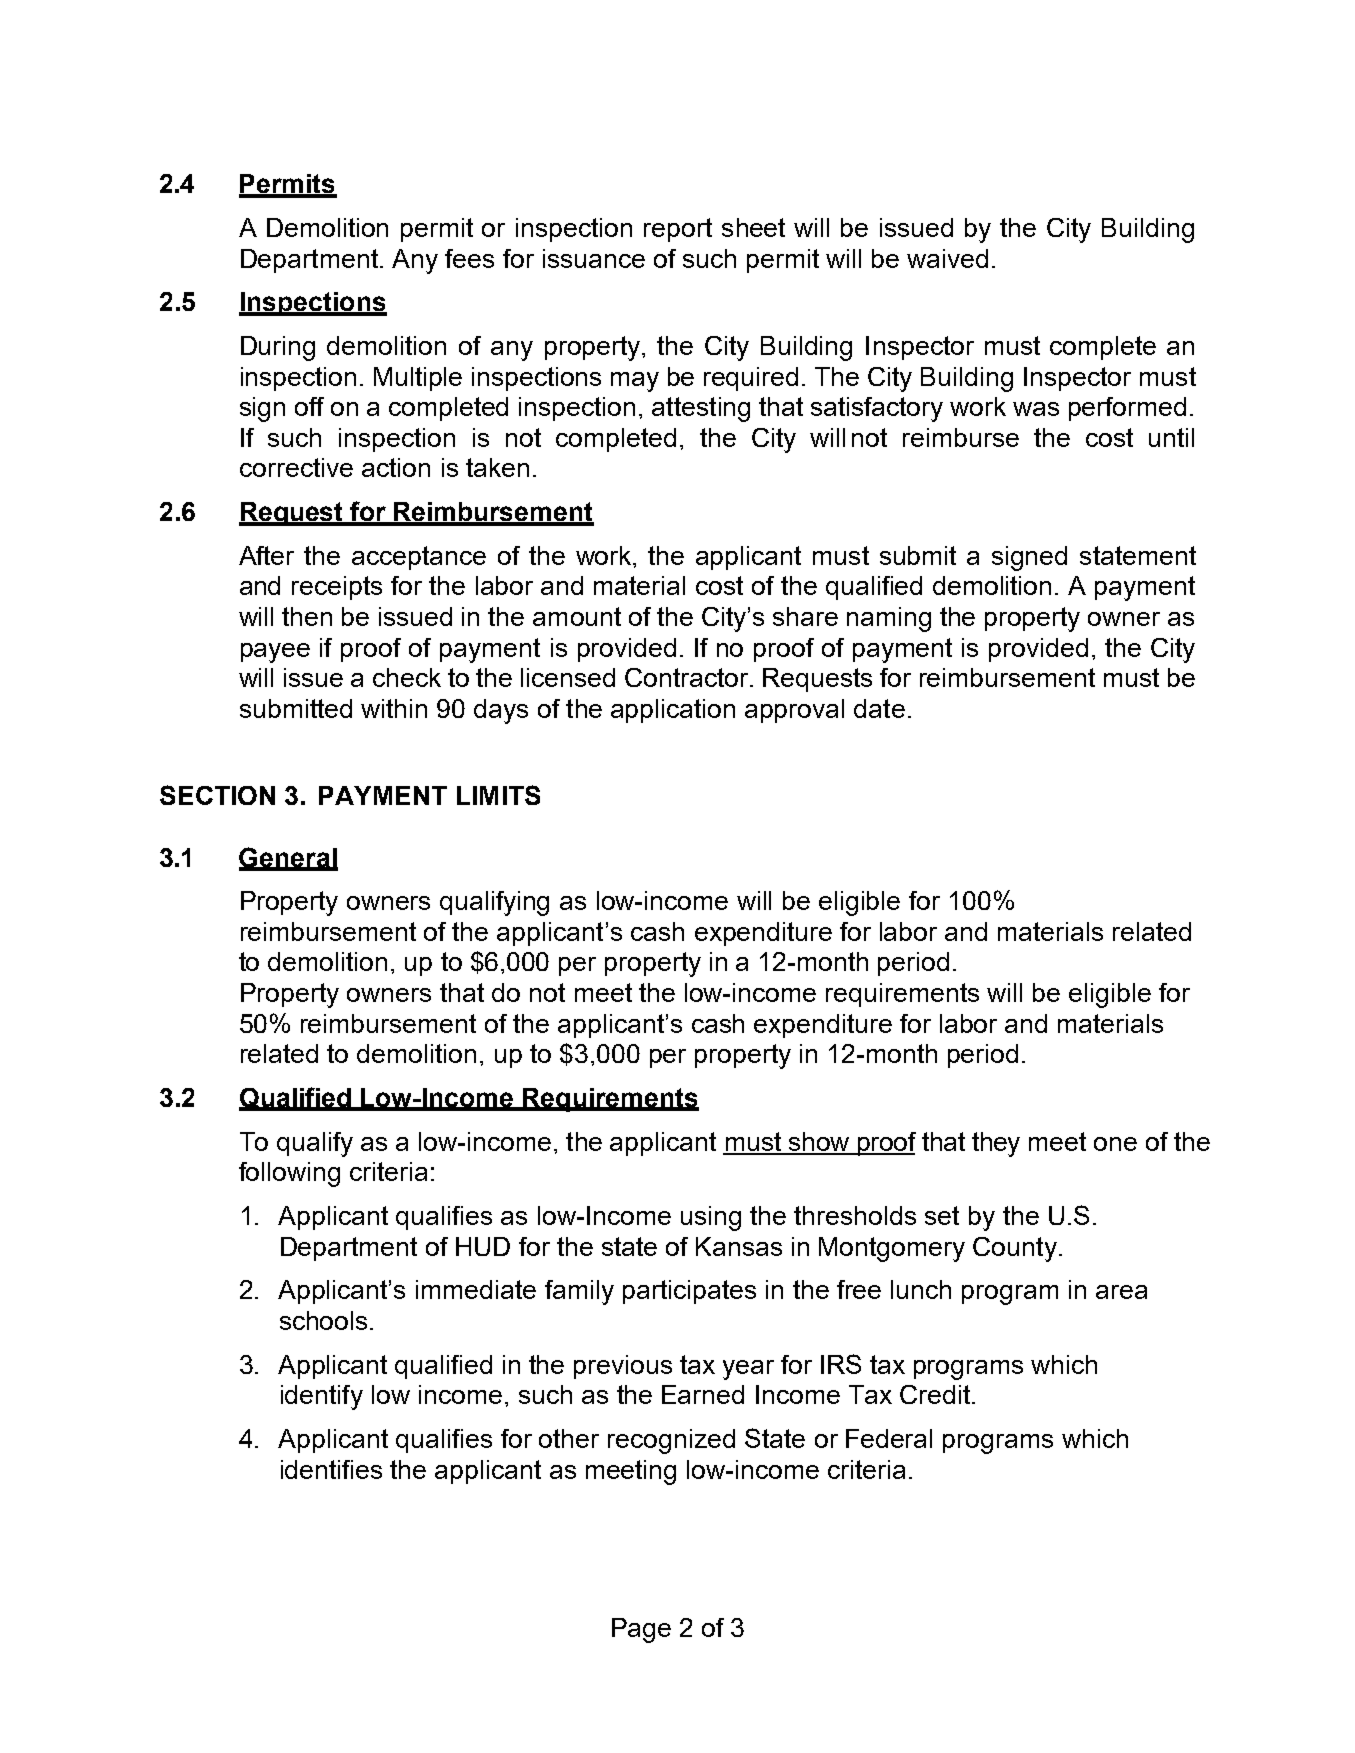  I want to click on LIMITS, so click(498, 795).
